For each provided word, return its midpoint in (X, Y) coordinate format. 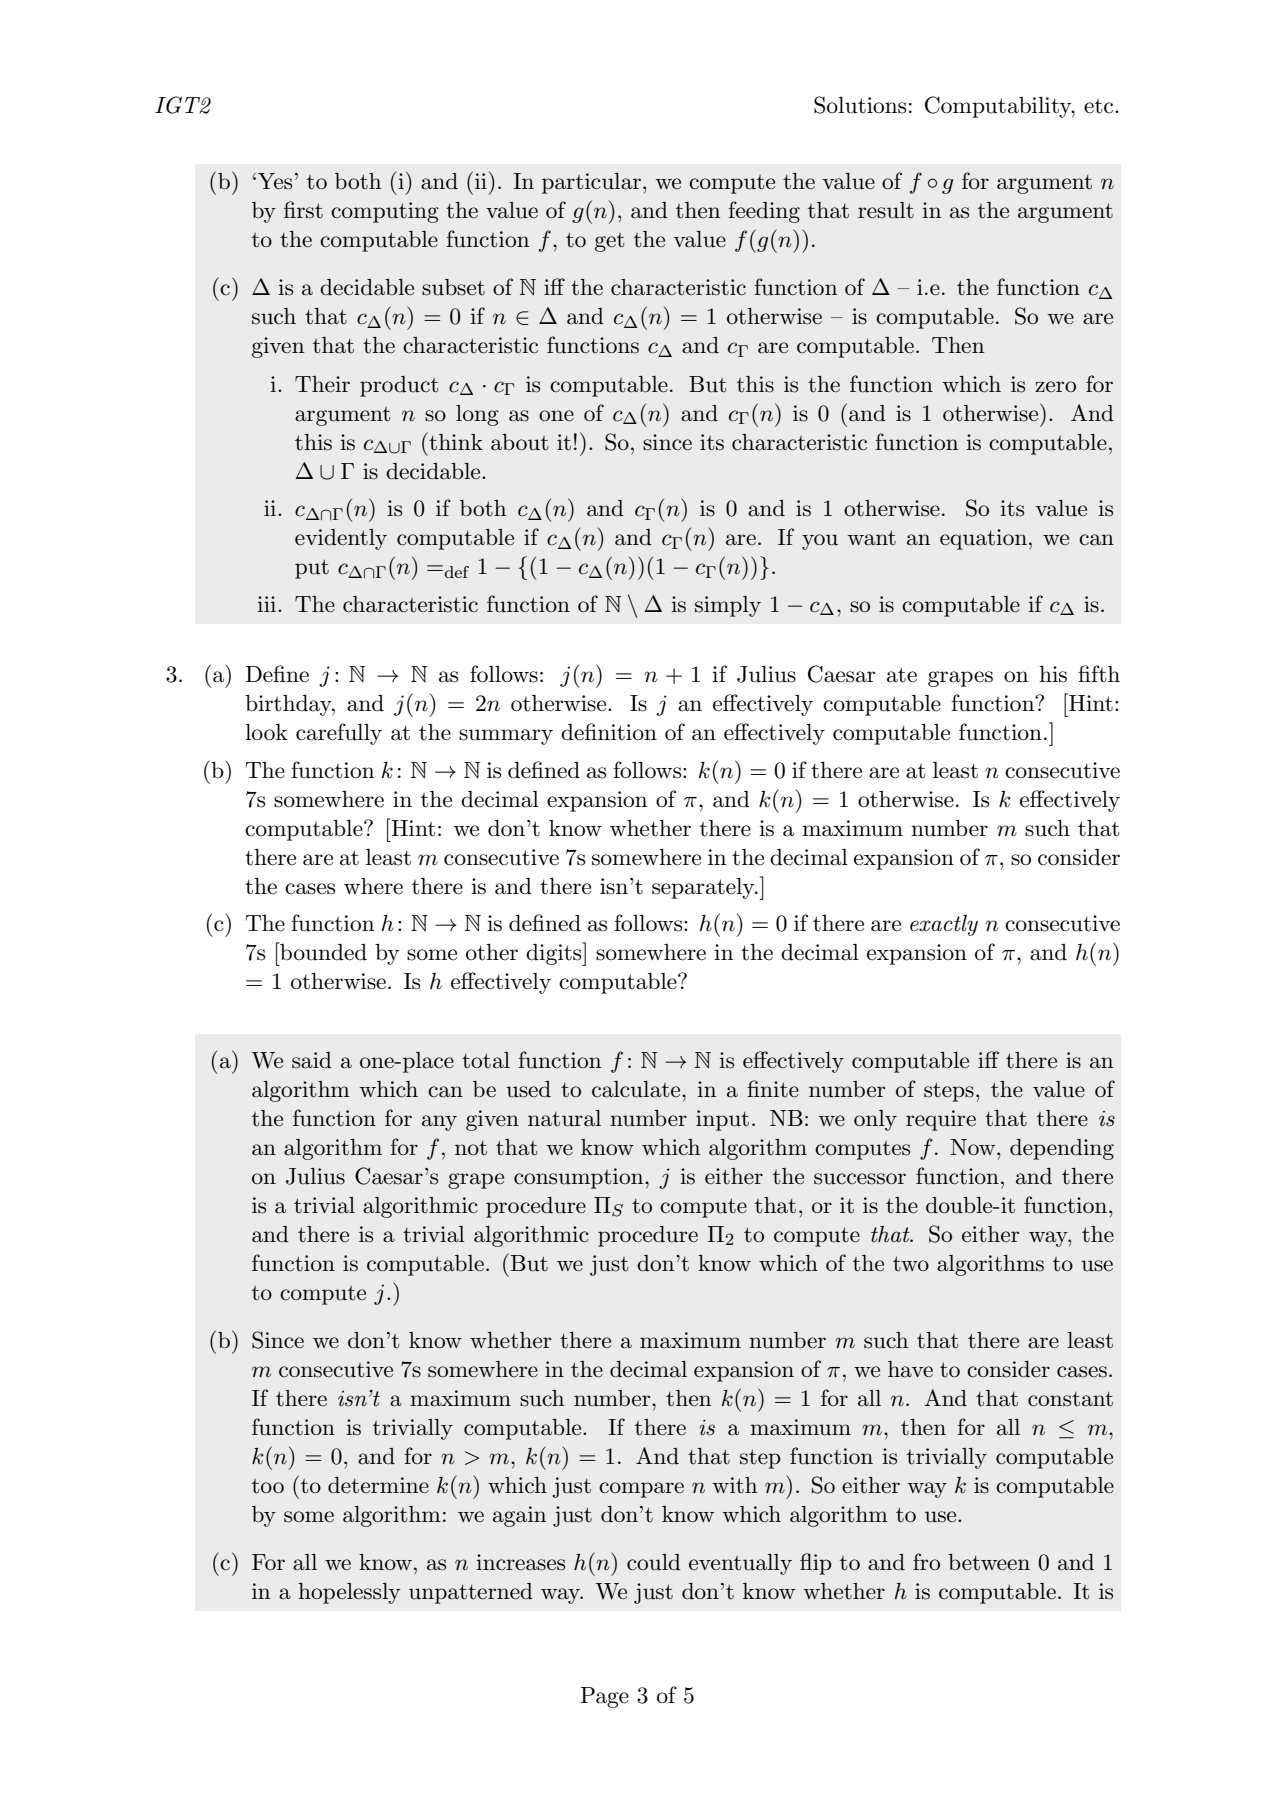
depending (1062, 1149)
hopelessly (349, 1593)
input (722, 1120)
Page (604, 1697)
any (439, 1123)
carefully (339, 734)
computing (385, 212)
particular (591, 183)
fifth (1099, 674)
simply (728, 606)
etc (1100, 106)
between (989, 1562)
